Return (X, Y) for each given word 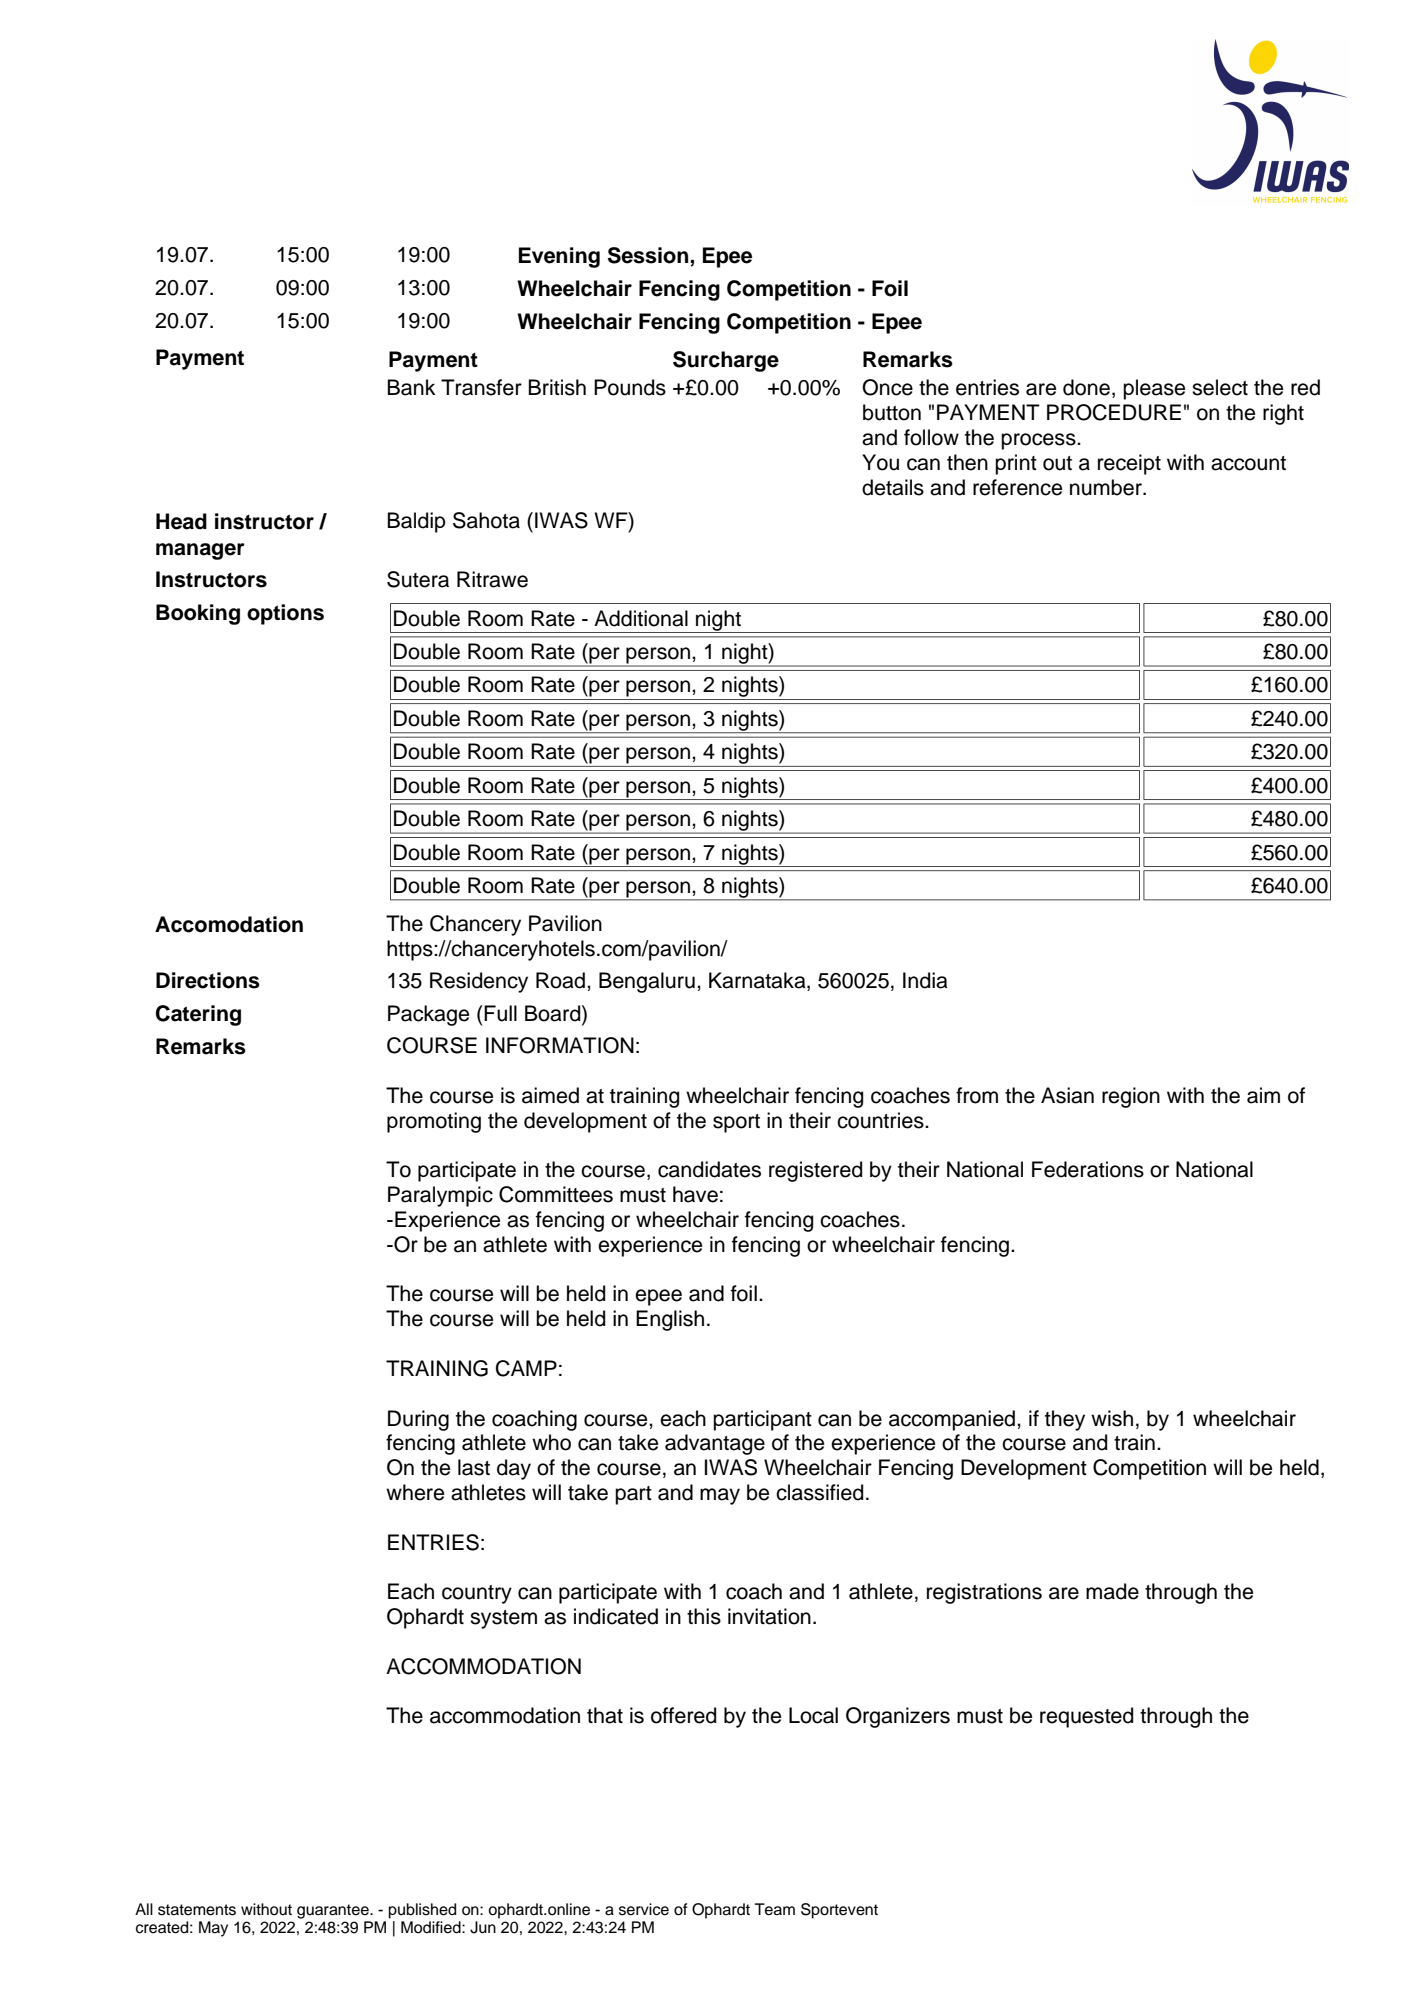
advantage (715, 1444)
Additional (641, 618)
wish (1112, 1418)
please (1154, 389)
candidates (709, 1169)
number (1107, 487)
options (285, 614)
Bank (411, 387)
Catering (198, 1015)
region (1131, 1097)
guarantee (334, 1911)
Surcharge (726, 361)
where (415, 1492)
